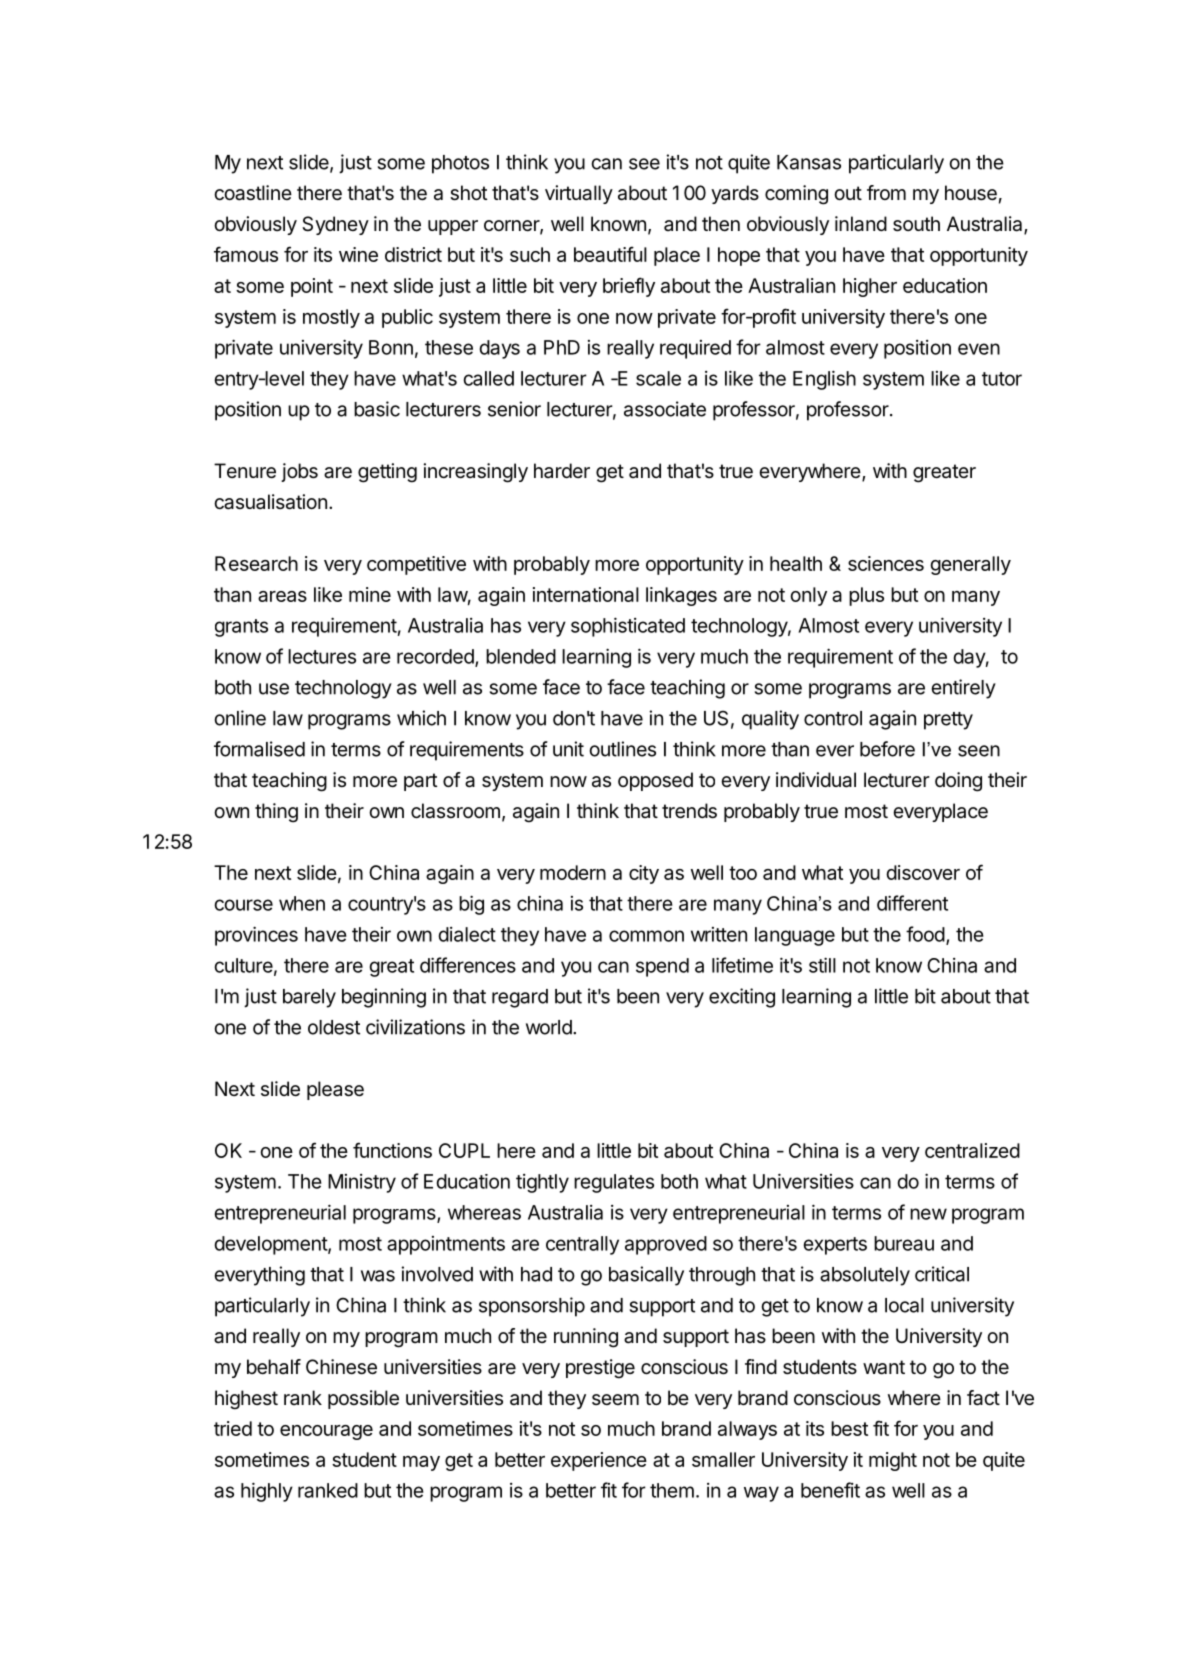 The image size is (1178, 1667). What do you see at coordinates (886, 192) in the document?
I see `from` at bounding box center [886, 192].
